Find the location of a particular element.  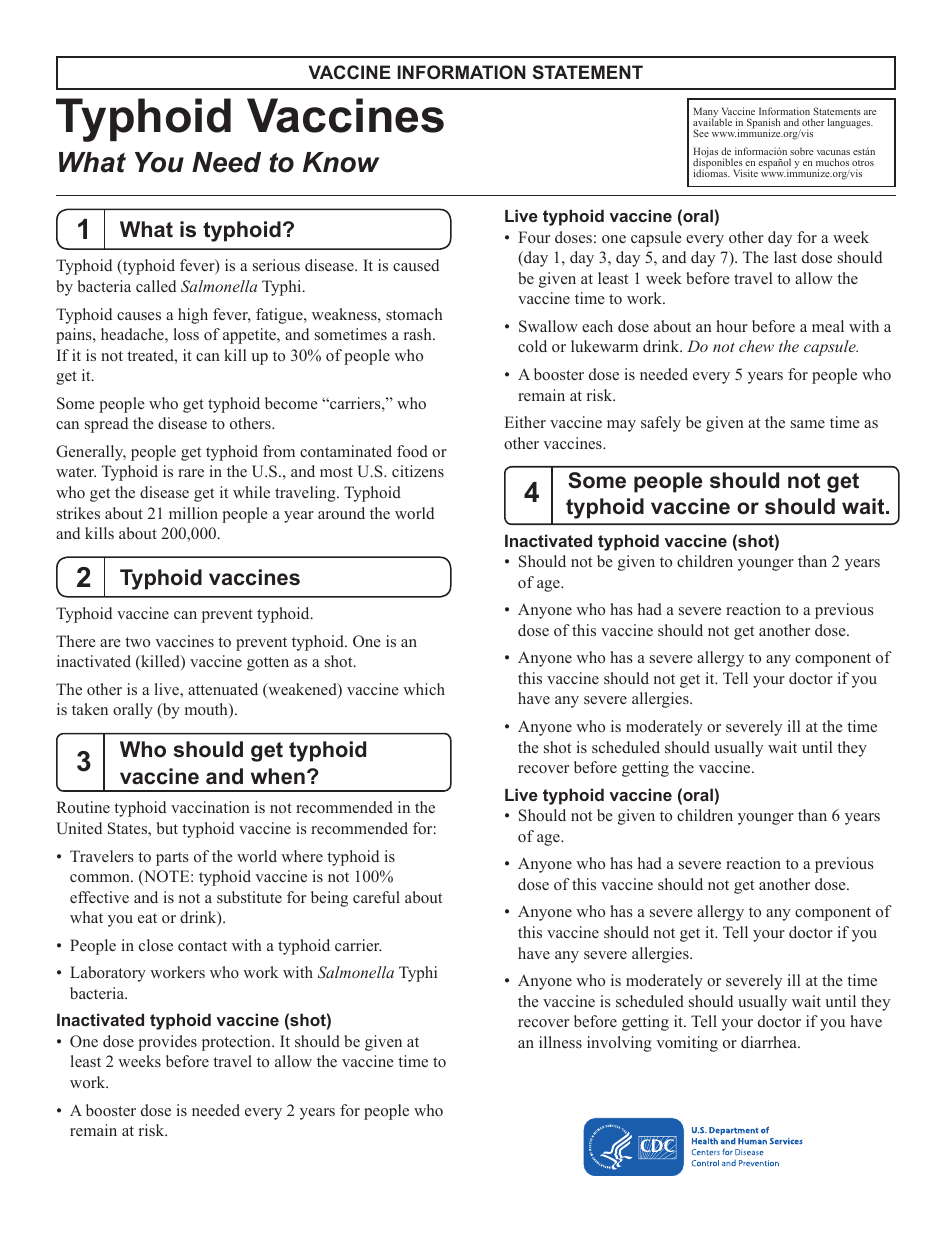

Know is located at coordinates (341, 162).
